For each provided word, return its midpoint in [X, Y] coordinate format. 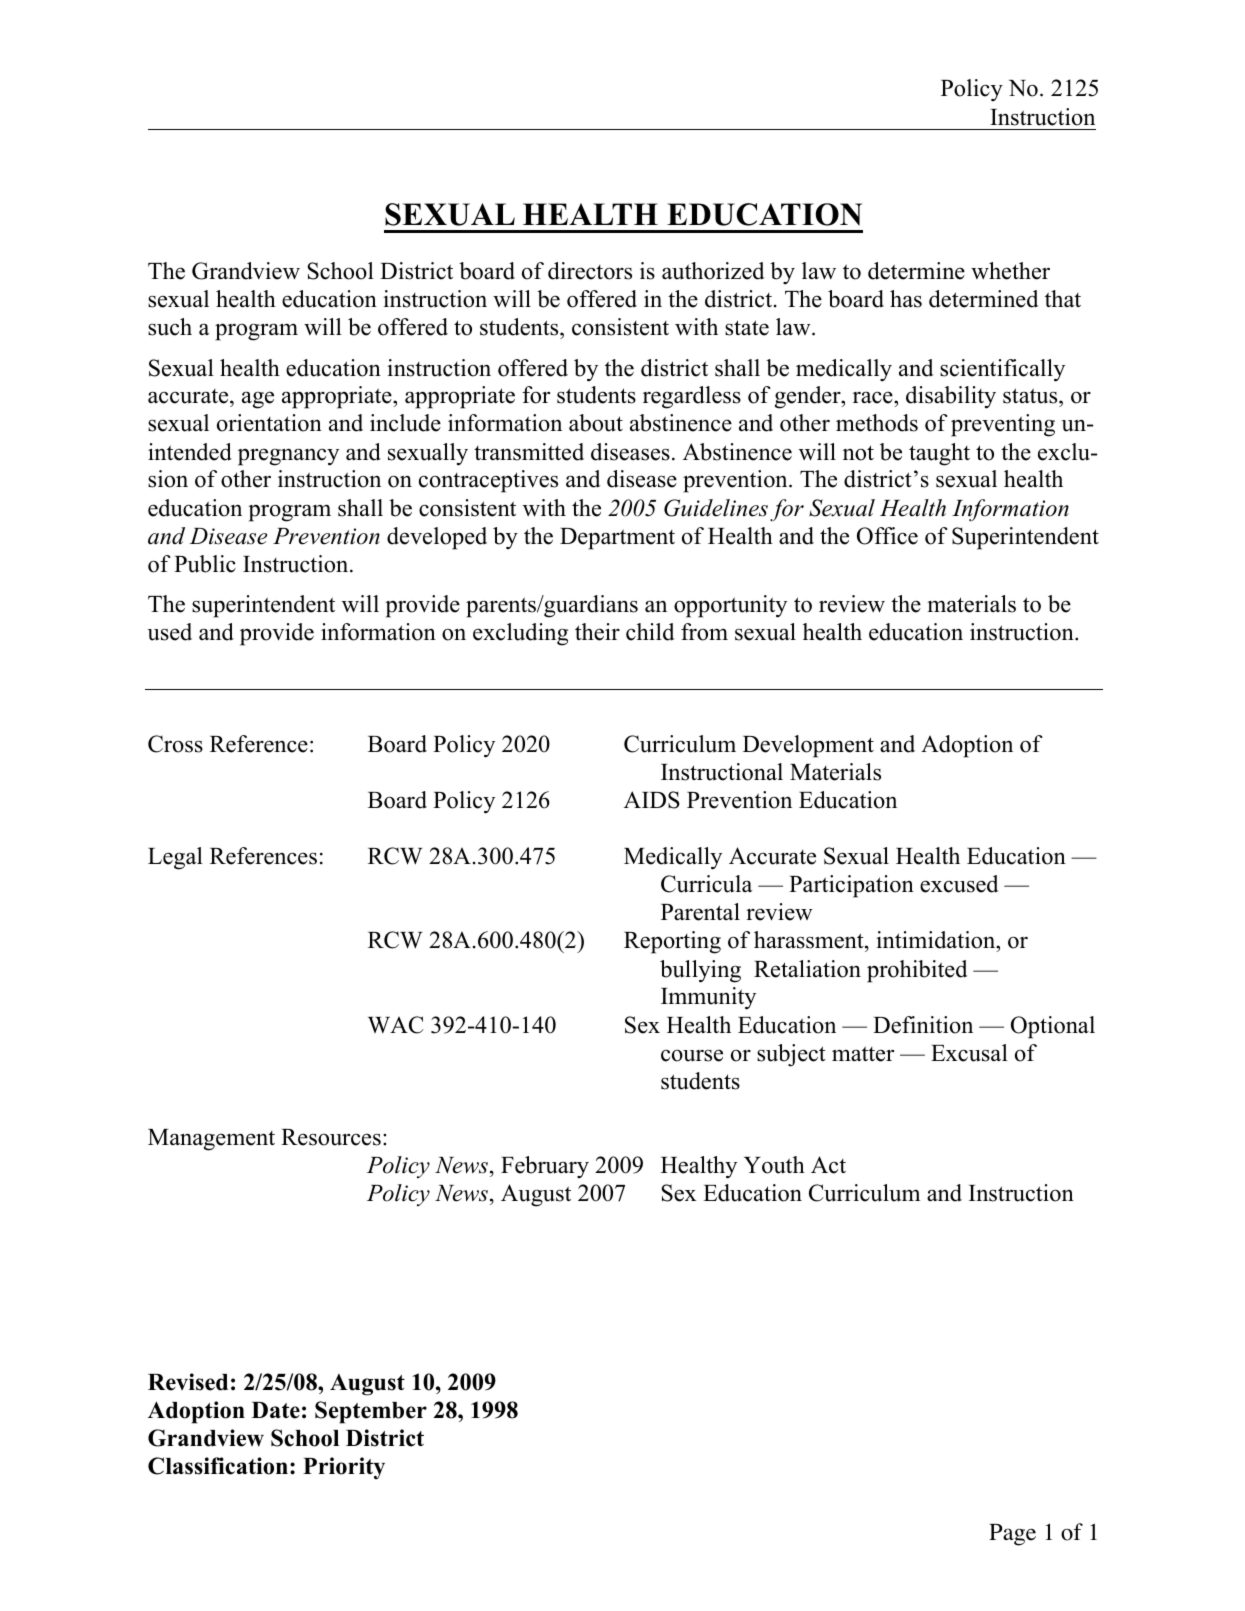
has [906, 299]
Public [205, 564]
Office [887, 536]
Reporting [672, 942]
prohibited [917, 971]
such [170, 327]
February [545, 1167]
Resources [331, 1137]
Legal [175, 858]
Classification [218, 1466]
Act [828, 1165]
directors [590, 271]
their [597, 632]
